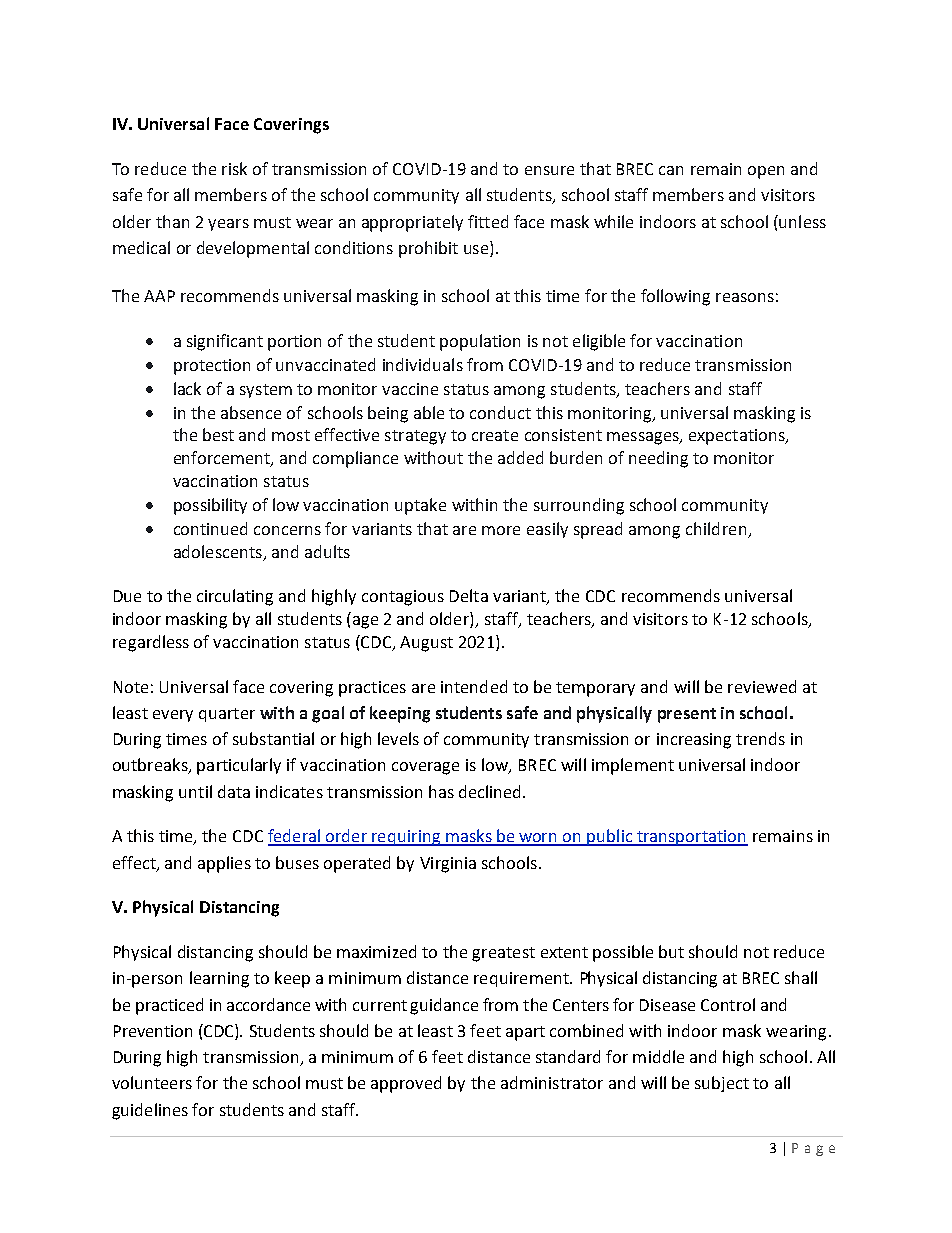  I want to click on fitted, so click(488, 221).
